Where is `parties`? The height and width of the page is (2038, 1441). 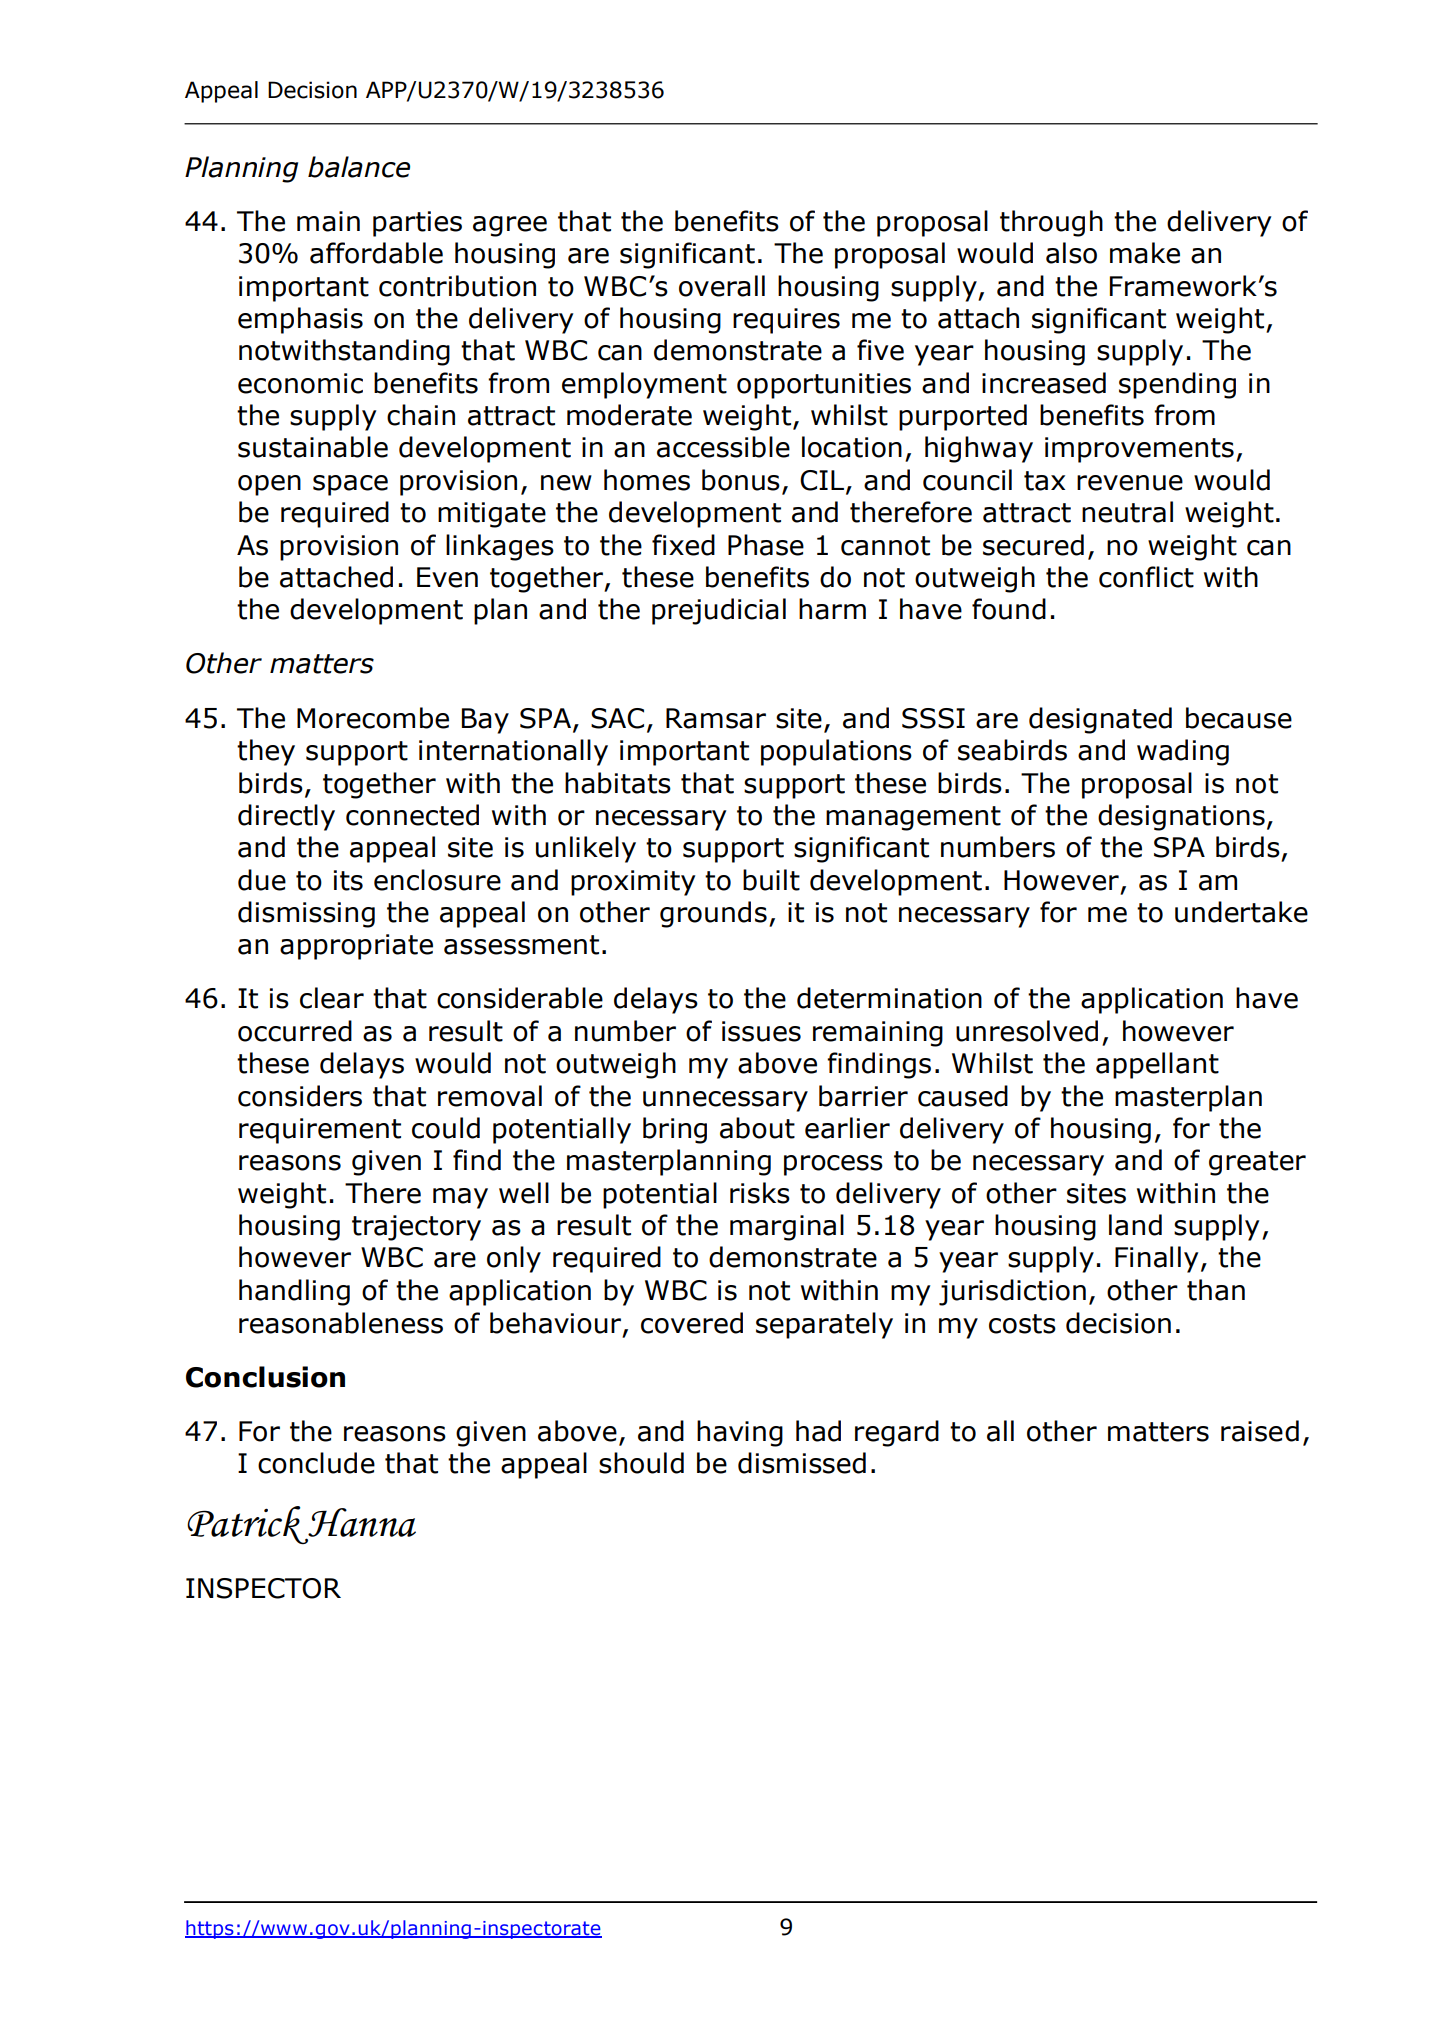
parties is located at coordinates (417, 224).
